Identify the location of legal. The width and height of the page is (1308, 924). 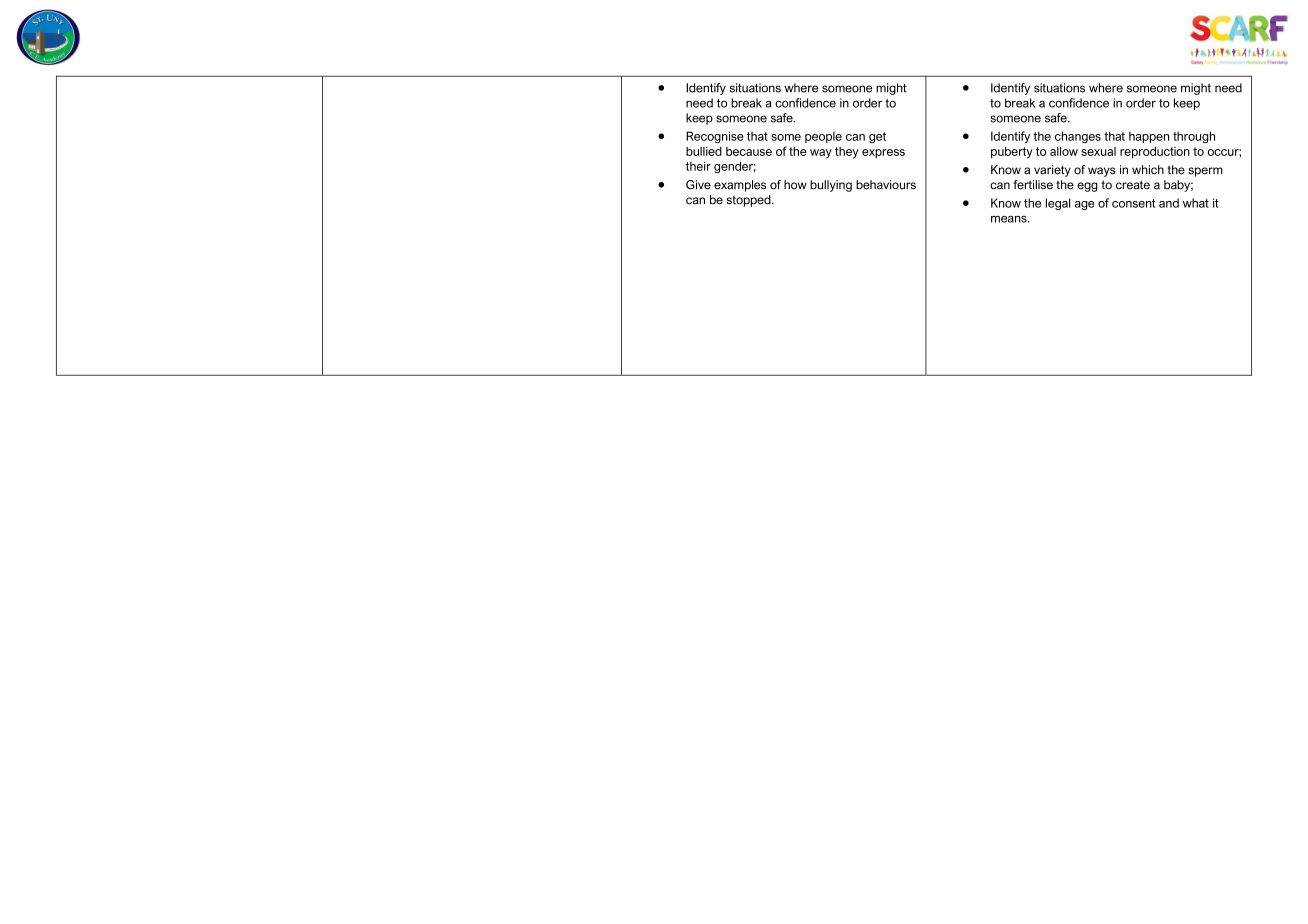
(1058, 204).
